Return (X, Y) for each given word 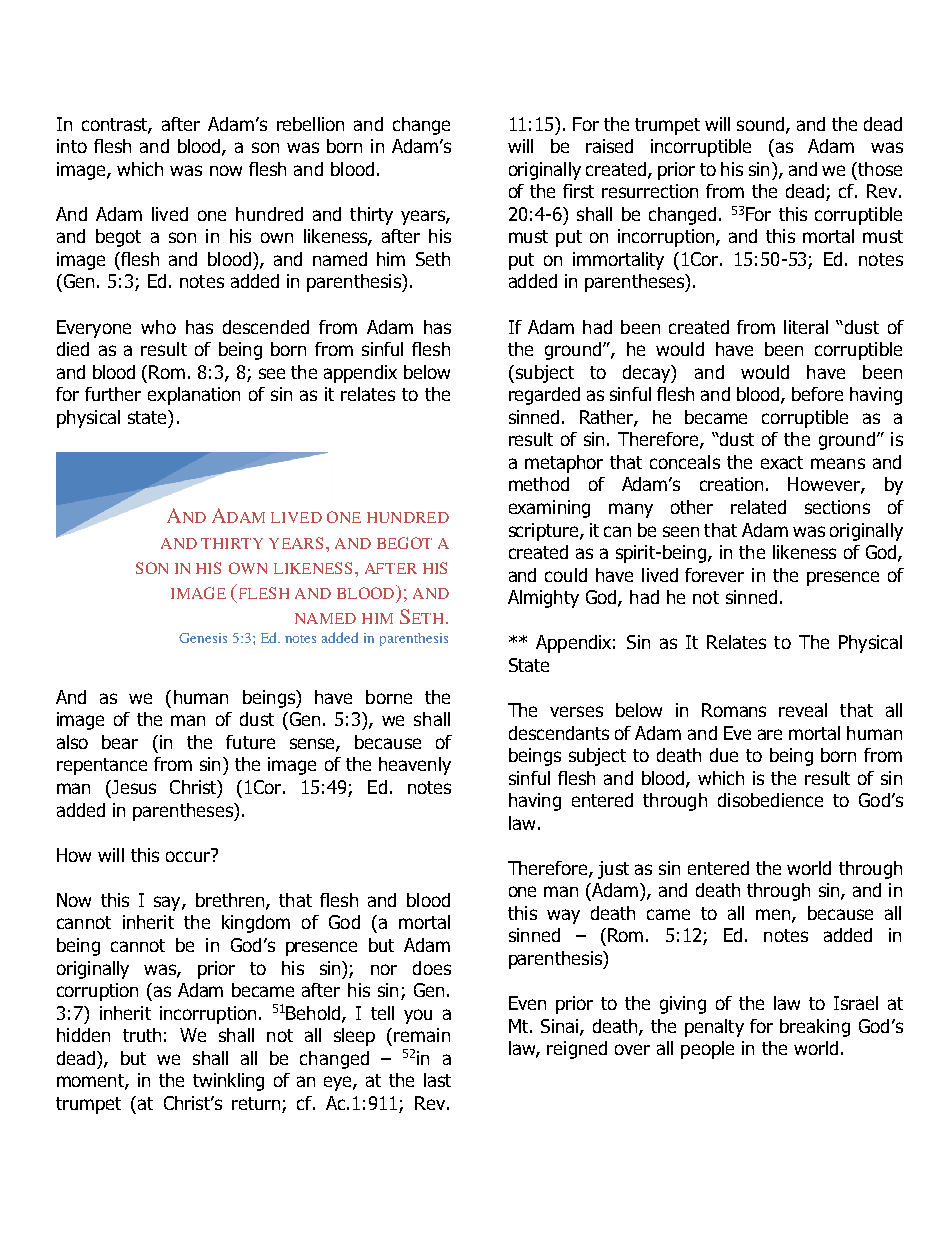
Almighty (543, 599)
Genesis (203, 638)
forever (714, 575)
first (578, 191)
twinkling (228, 1082)
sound (762, 125)
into (72, 146)
